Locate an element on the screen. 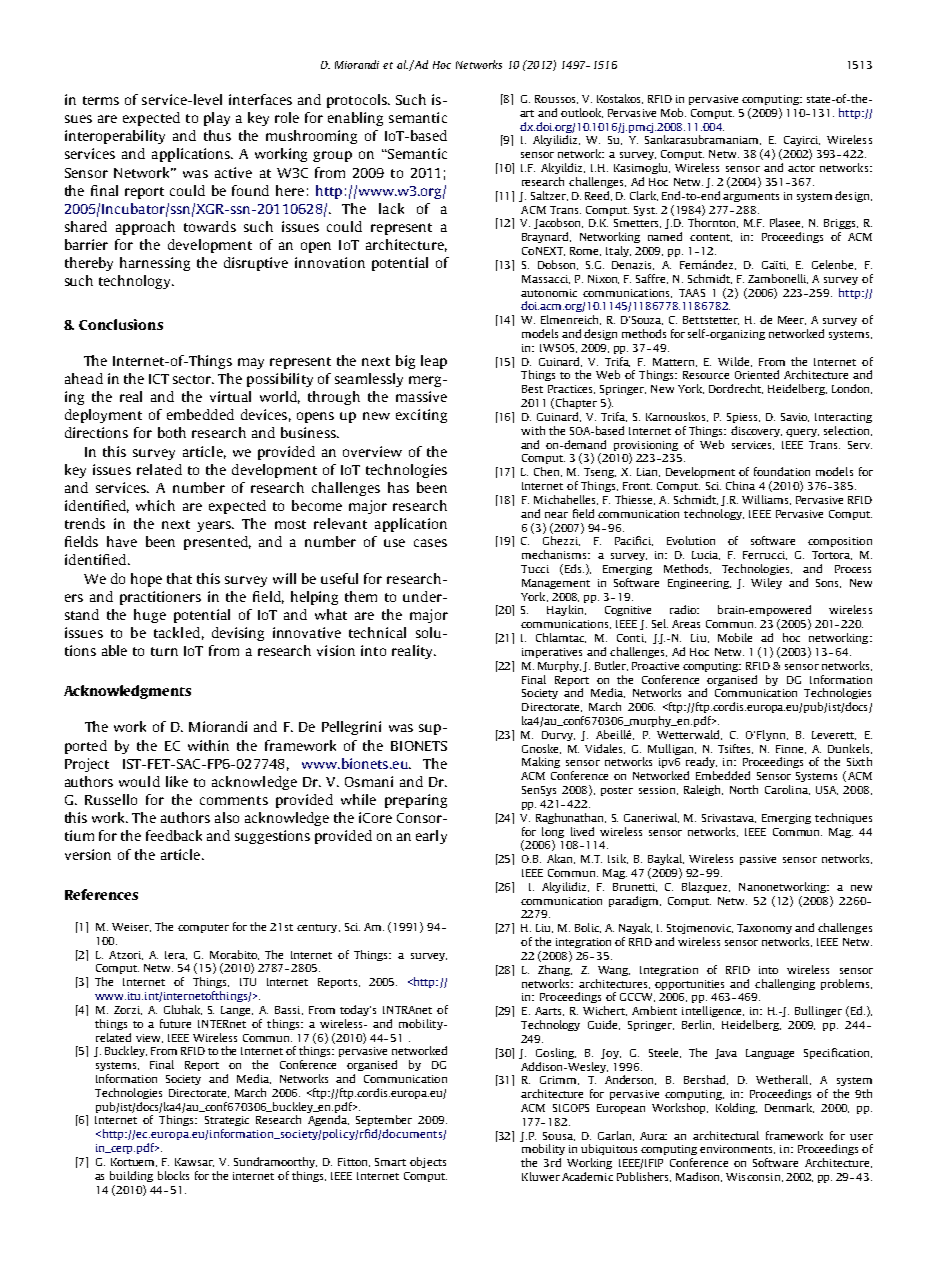 The image size is (944, 1288). early is located at coordinates (431, 837).
